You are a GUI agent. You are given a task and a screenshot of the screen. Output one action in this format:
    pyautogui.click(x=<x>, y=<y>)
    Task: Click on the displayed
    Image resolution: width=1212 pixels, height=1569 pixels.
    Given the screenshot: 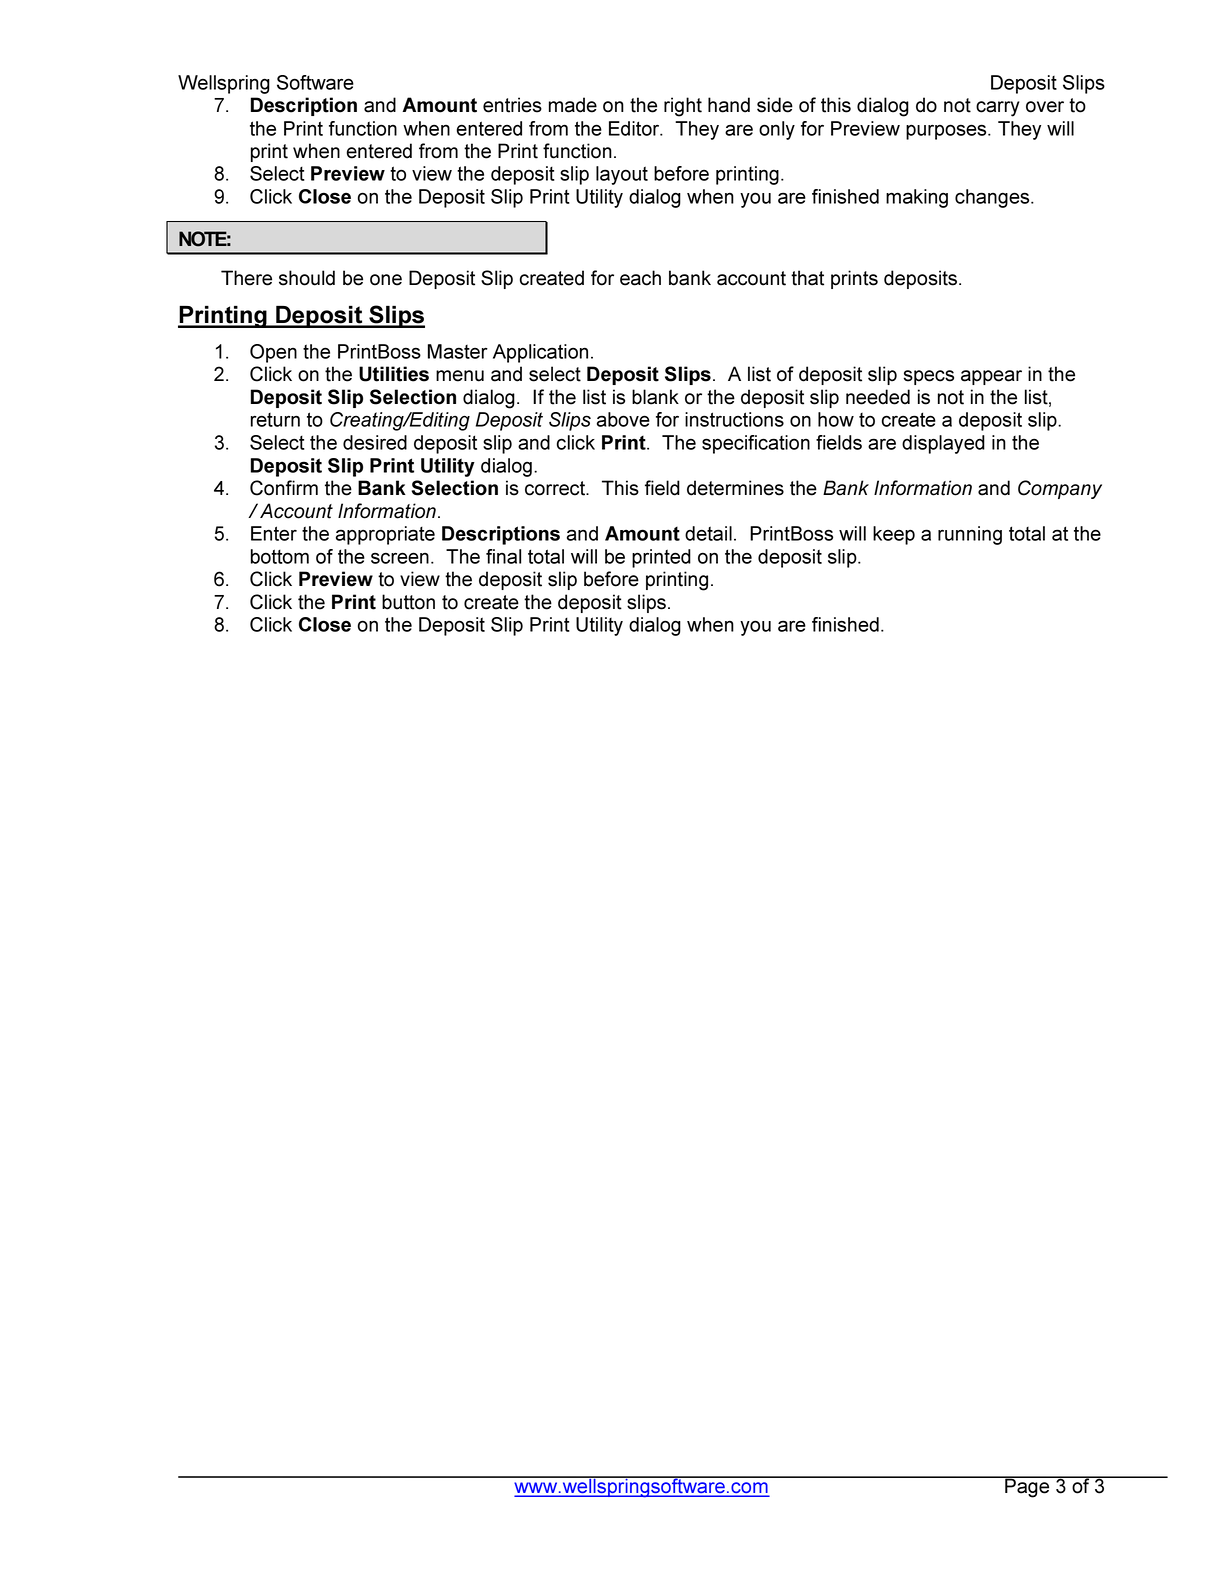 What is the action you would take?
    pyautogui.click(x=943, y=444)
